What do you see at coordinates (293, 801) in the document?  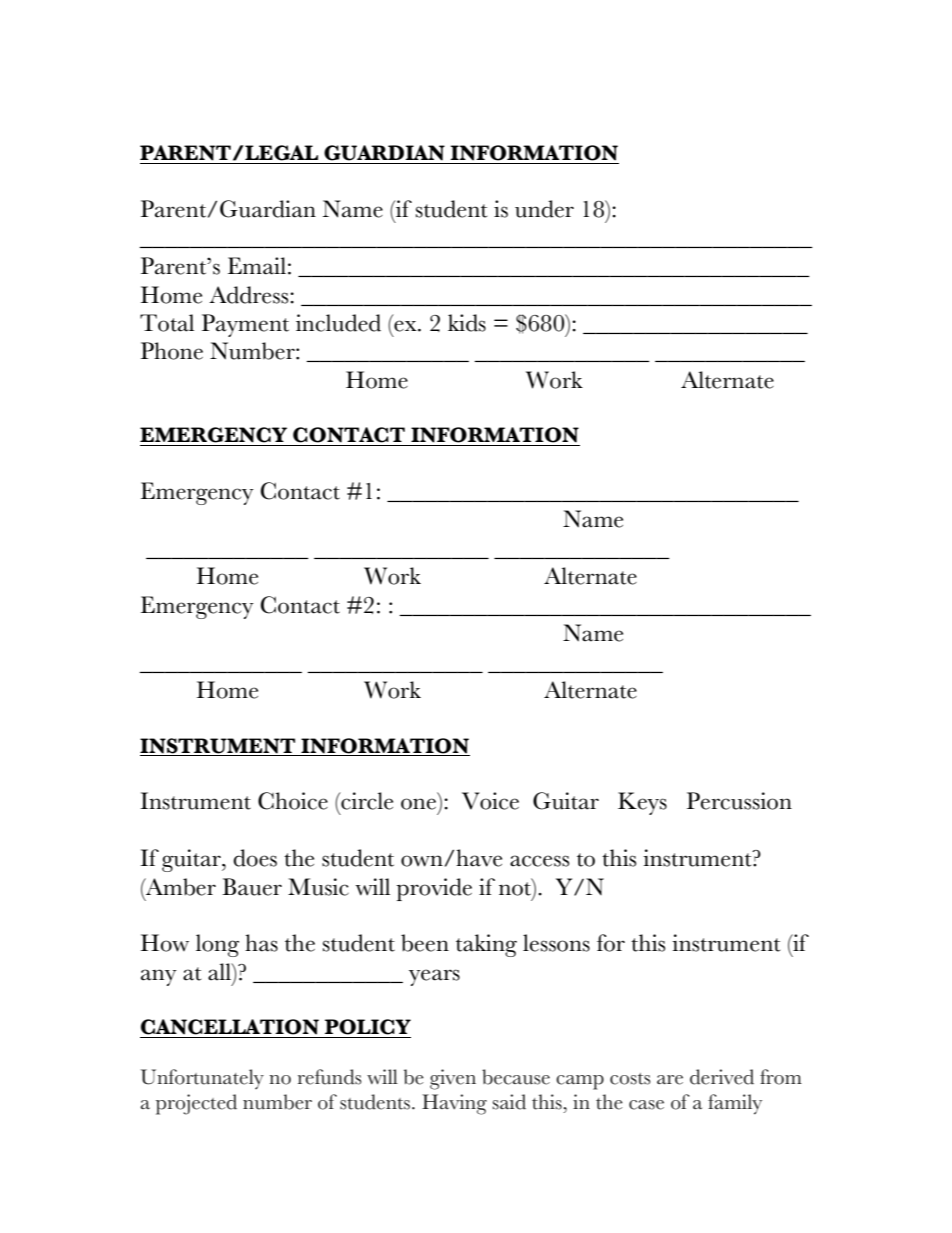 I see `Choice` at bounding box center [293, 801].
